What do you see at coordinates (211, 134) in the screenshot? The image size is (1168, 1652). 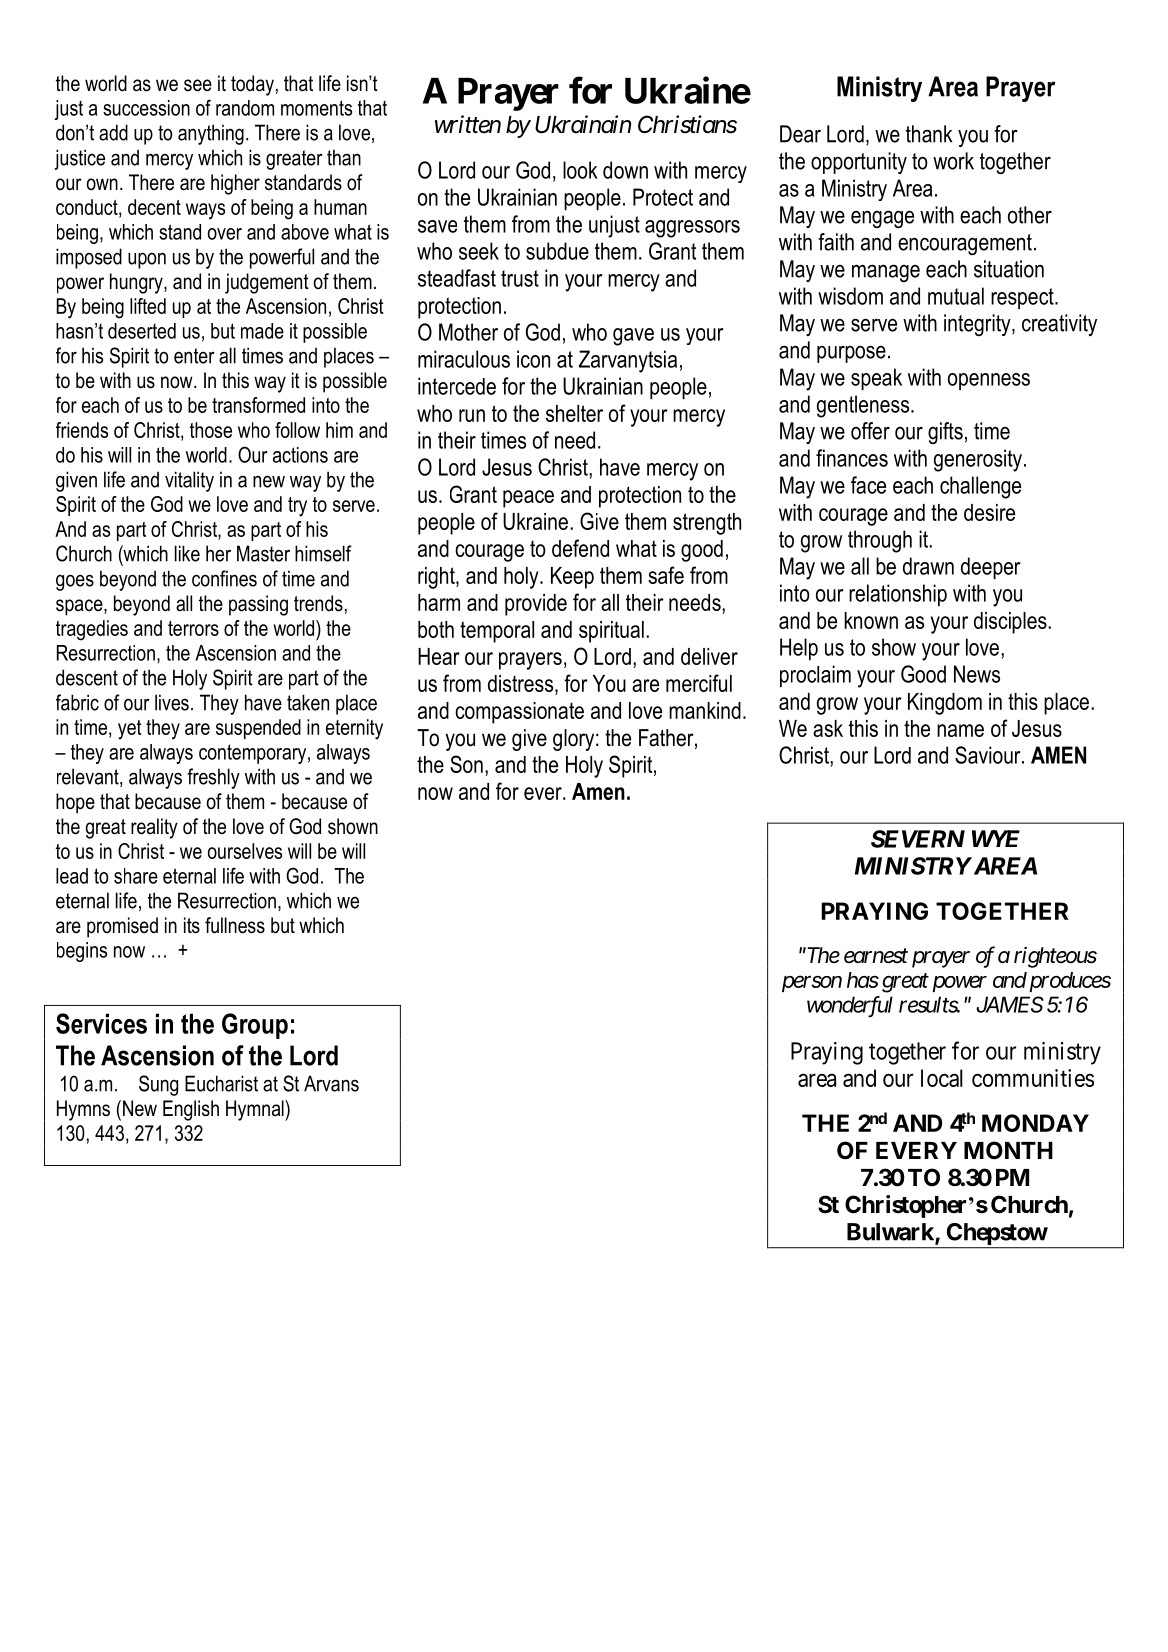 I see `anything` at bounding box center [211, 134].
